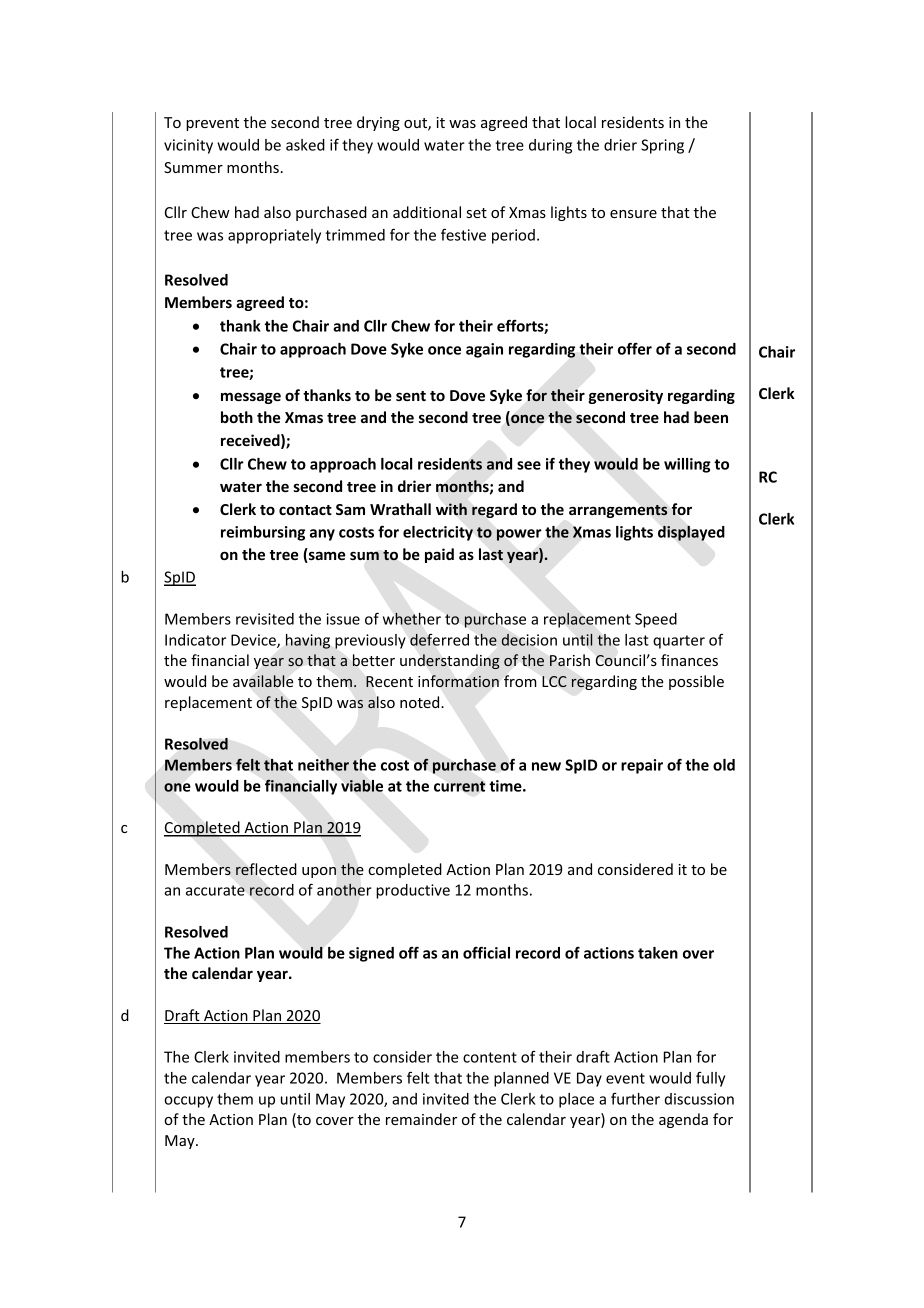  What do you see at coordinates (237, 417) in the screenshot?
I see `both` at bounding box center [237, 417].
